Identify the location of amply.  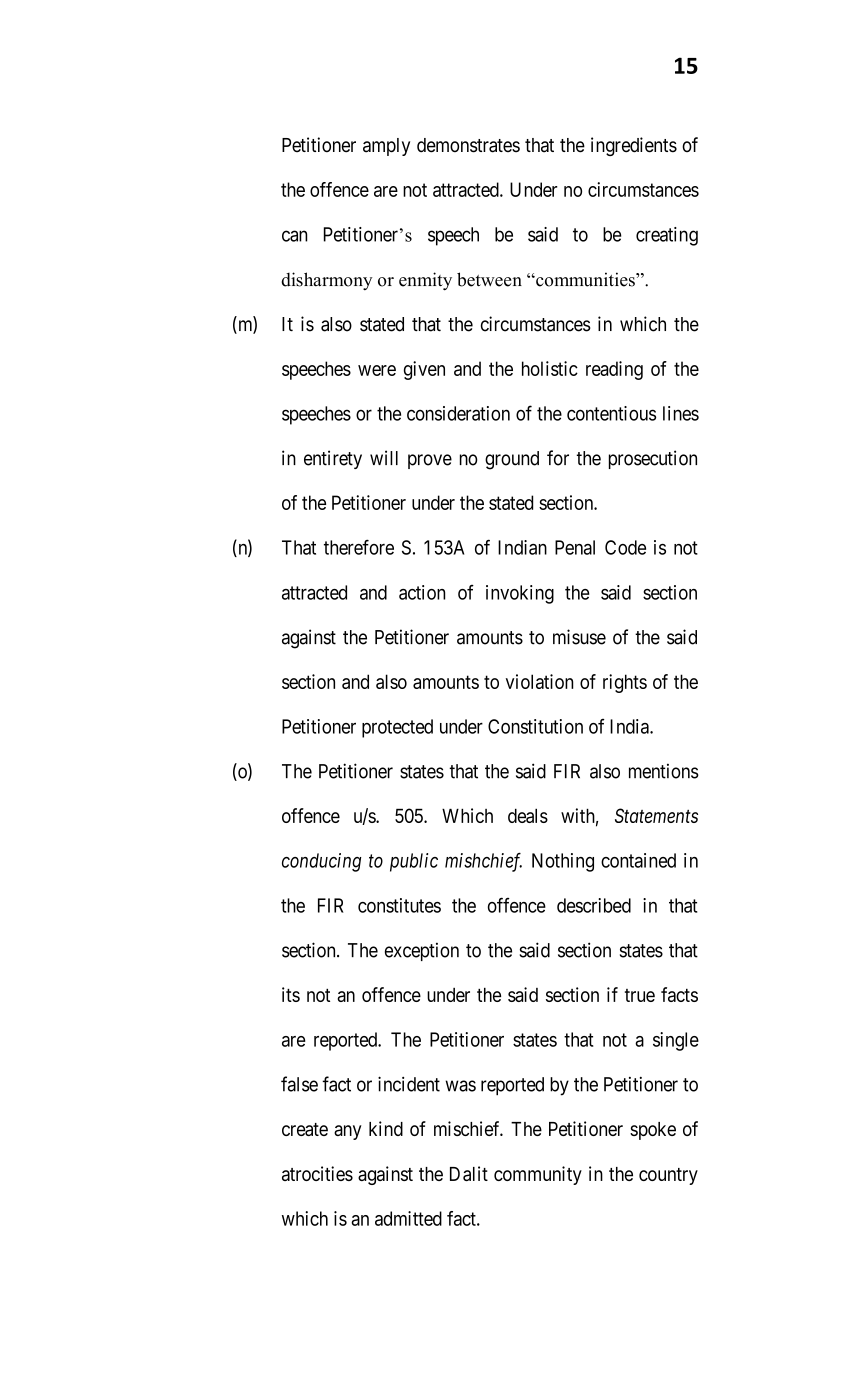
(386, 147).
